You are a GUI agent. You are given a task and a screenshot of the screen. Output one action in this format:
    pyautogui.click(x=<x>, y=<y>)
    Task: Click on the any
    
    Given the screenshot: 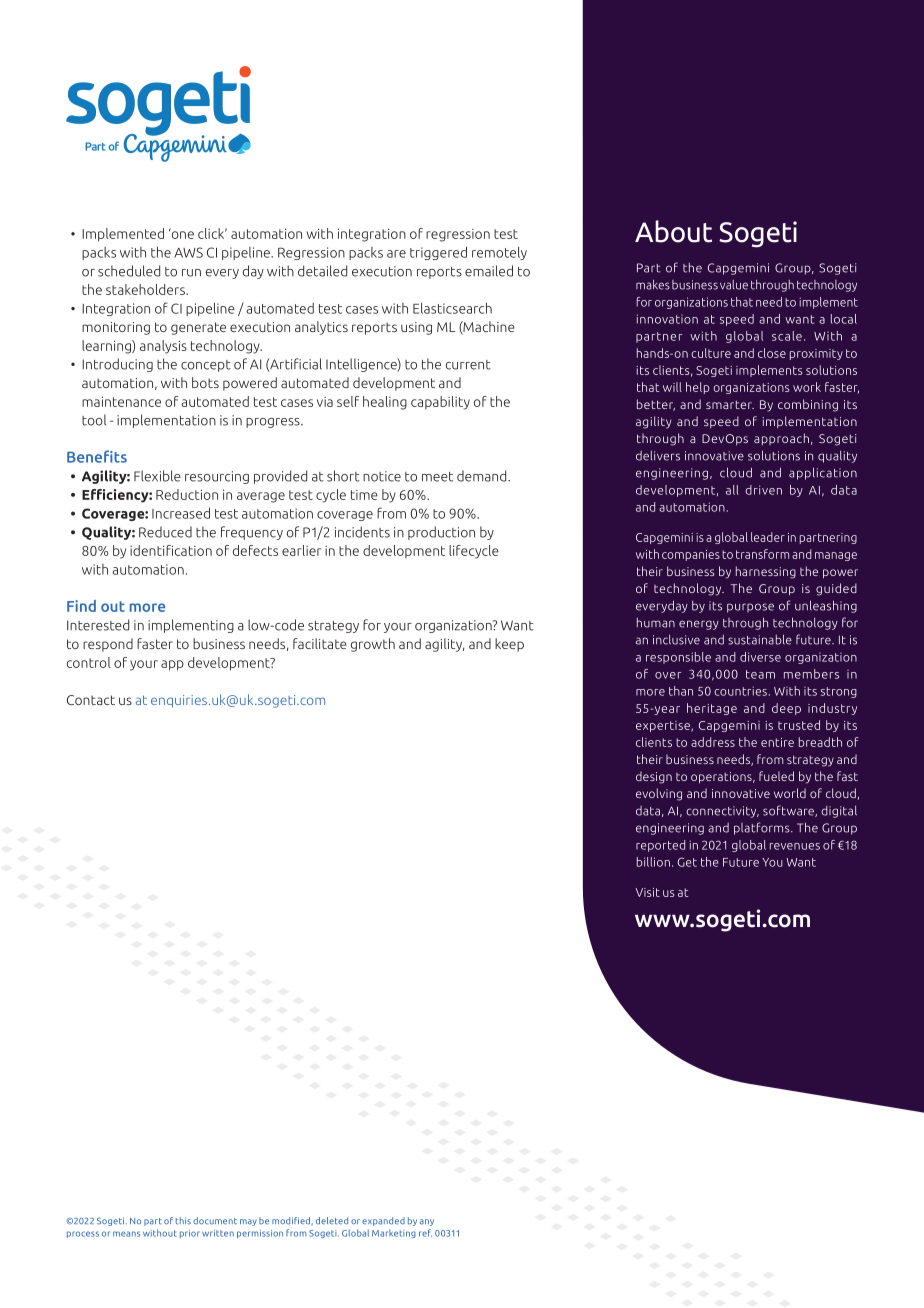 What is the action you would take?
    pyautogui.click(x=427, y=1222)
